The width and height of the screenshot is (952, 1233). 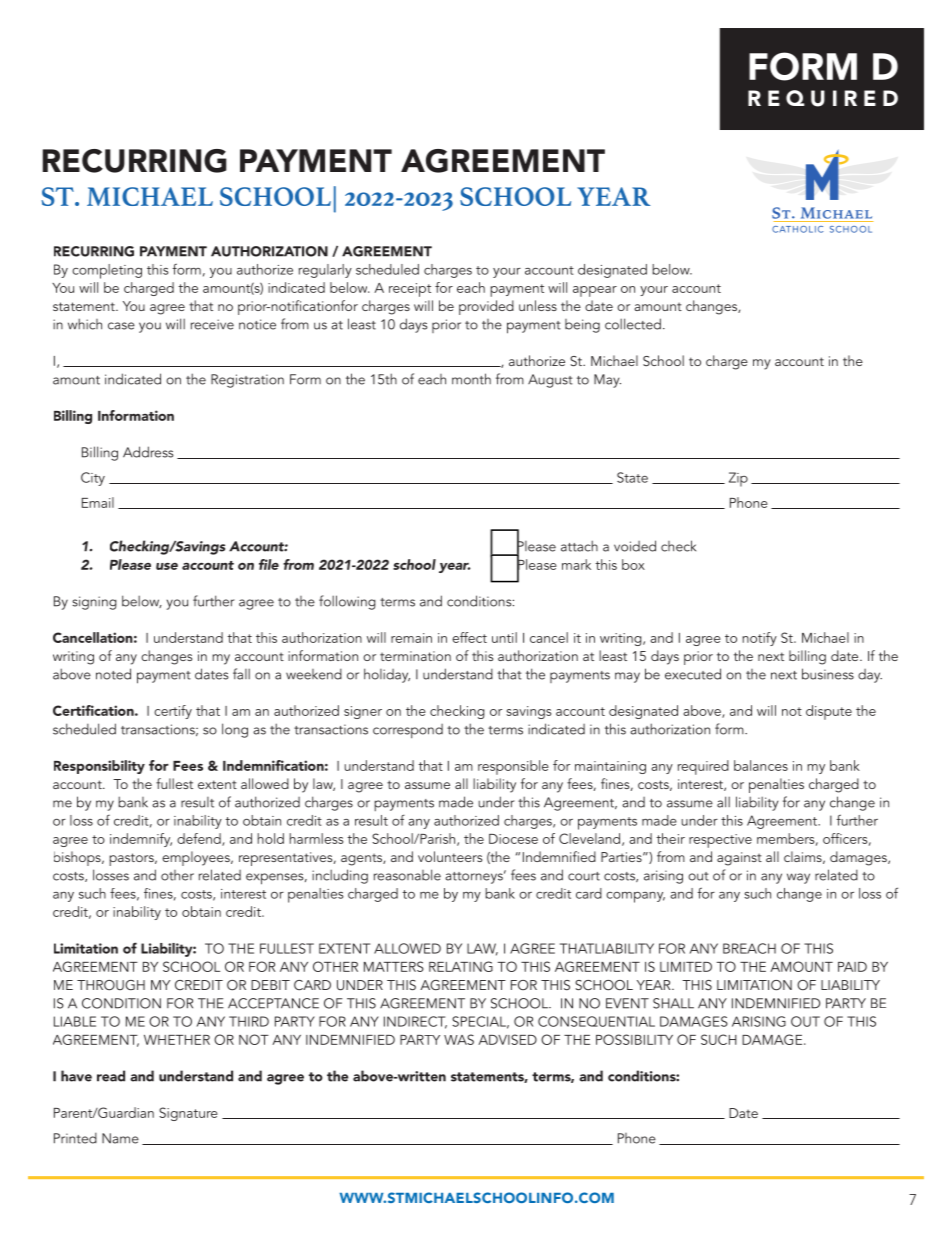 What do you see at coordinates (798, 878) in the screenshot?
I see `way` at bounding box center [798, 878].
